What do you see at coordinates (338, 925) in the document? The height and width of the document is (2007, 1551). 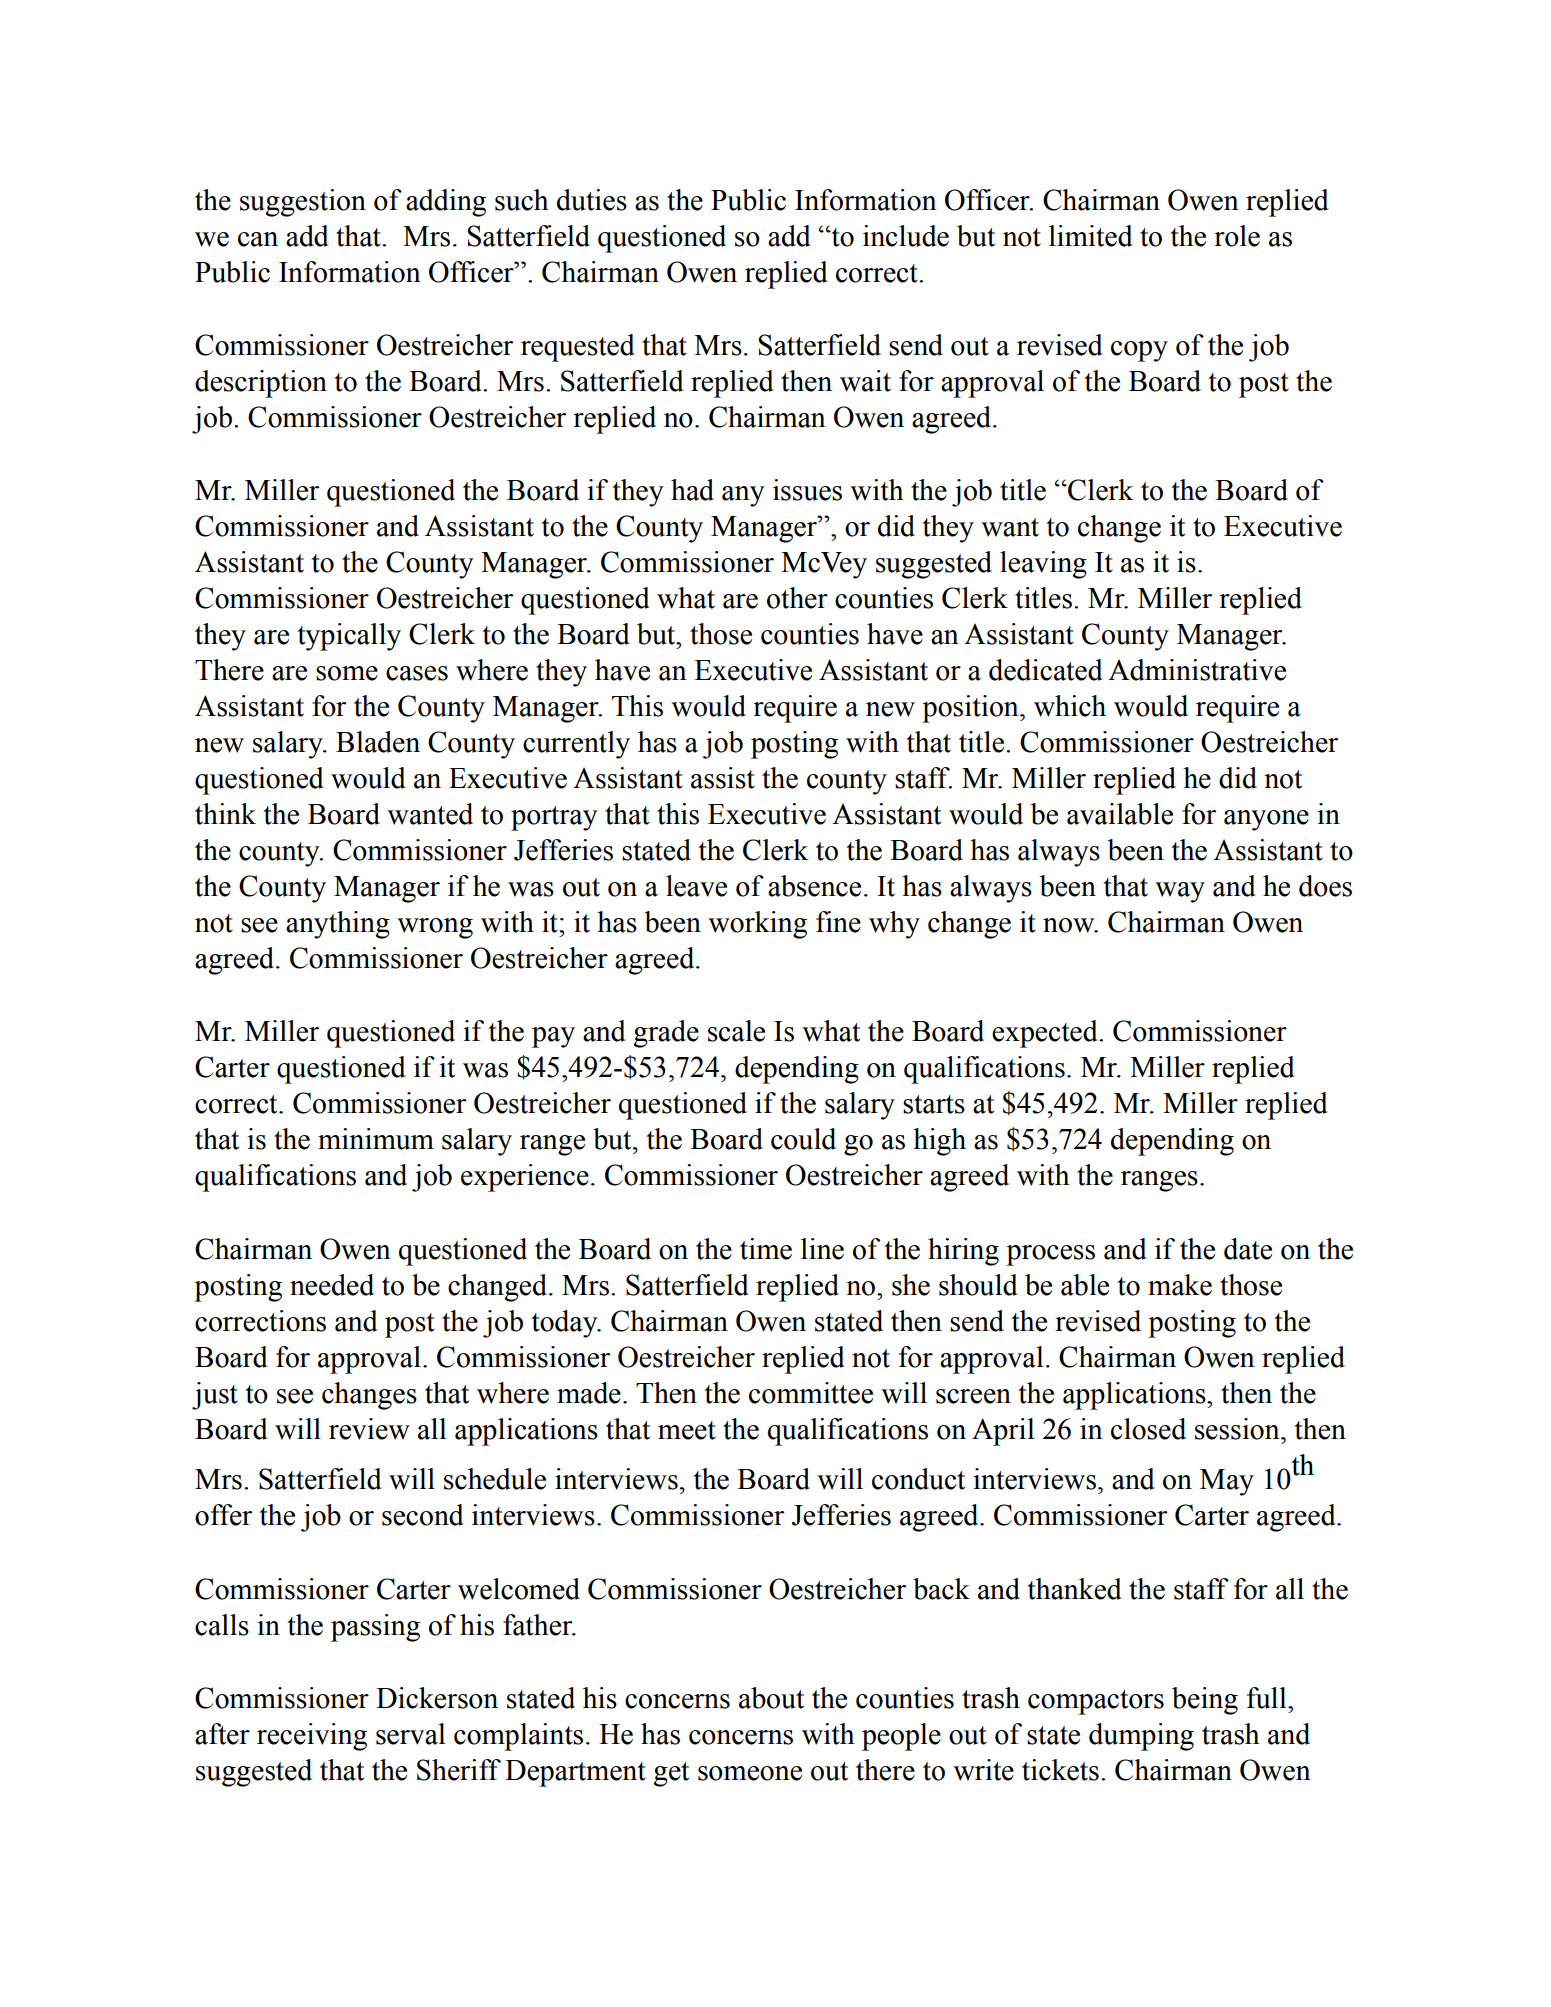 I see `anything` at bounding box center [338, 925].
